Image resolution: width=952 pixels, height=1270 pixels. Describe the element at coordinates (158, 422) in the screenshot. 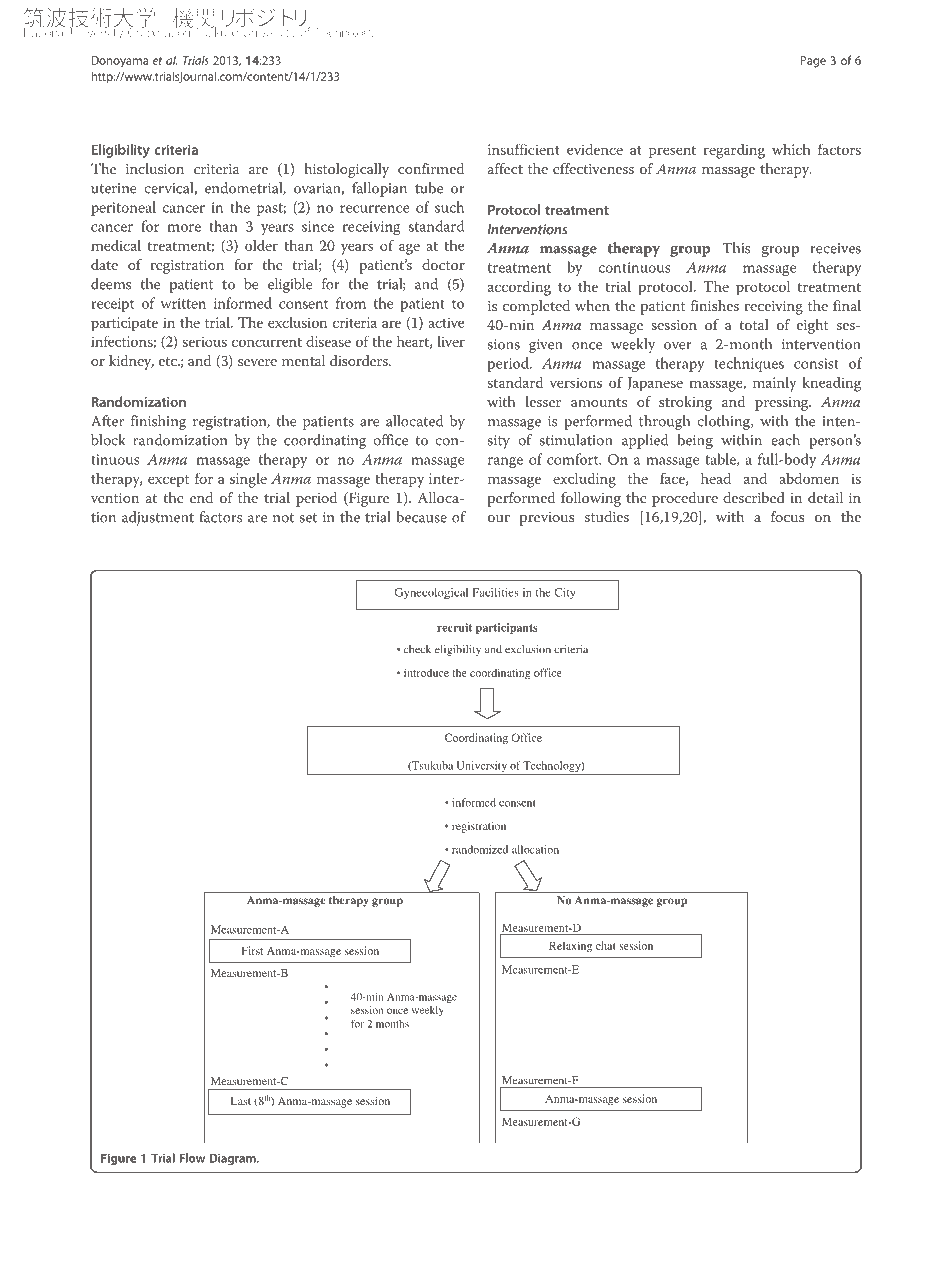

I see `finishing` at that location.
